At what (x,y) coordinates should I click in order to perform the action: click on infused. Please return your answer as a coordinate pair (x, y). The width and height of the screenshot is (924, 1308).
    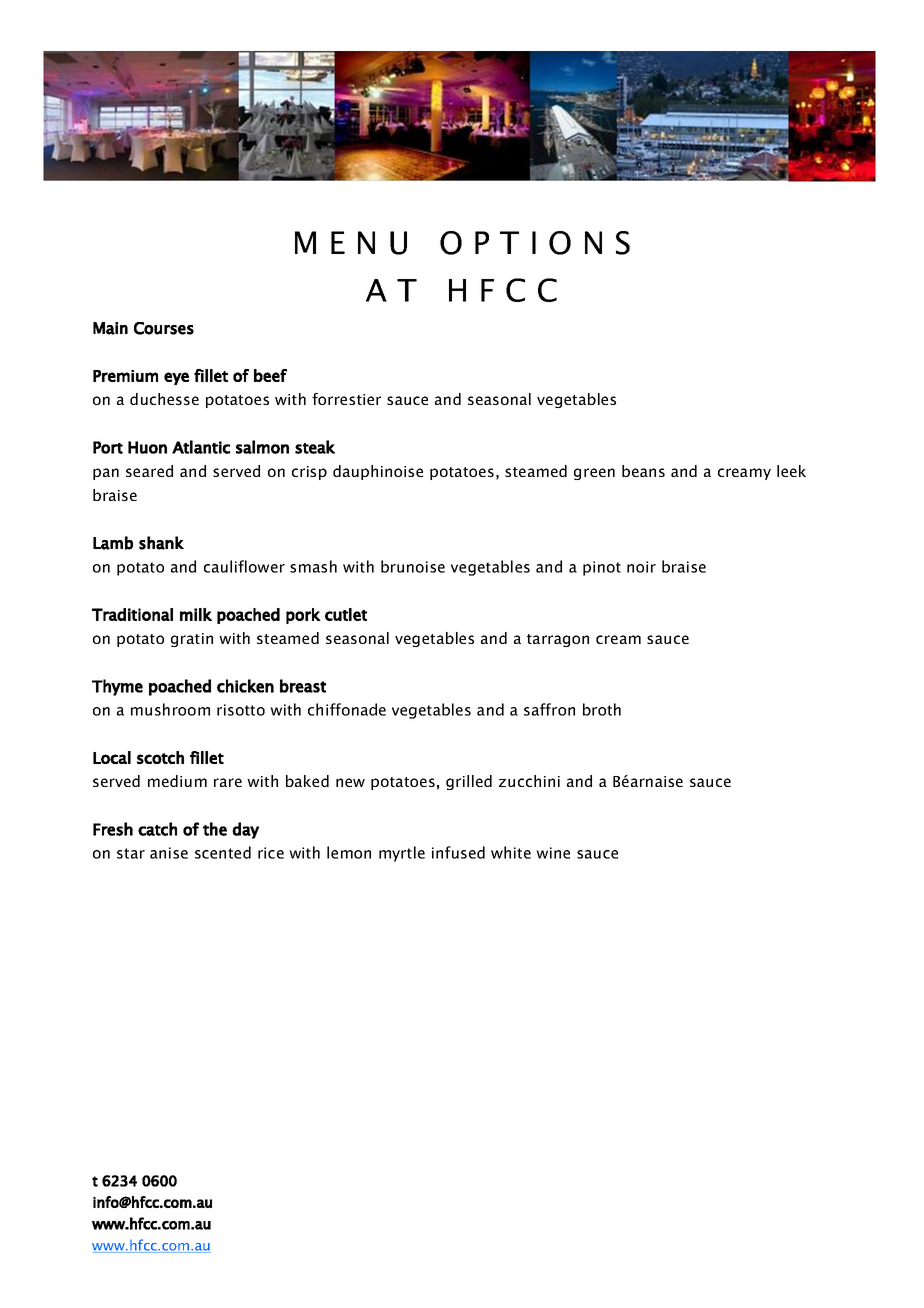
    Looking at the image, I should click on (458, 852).
